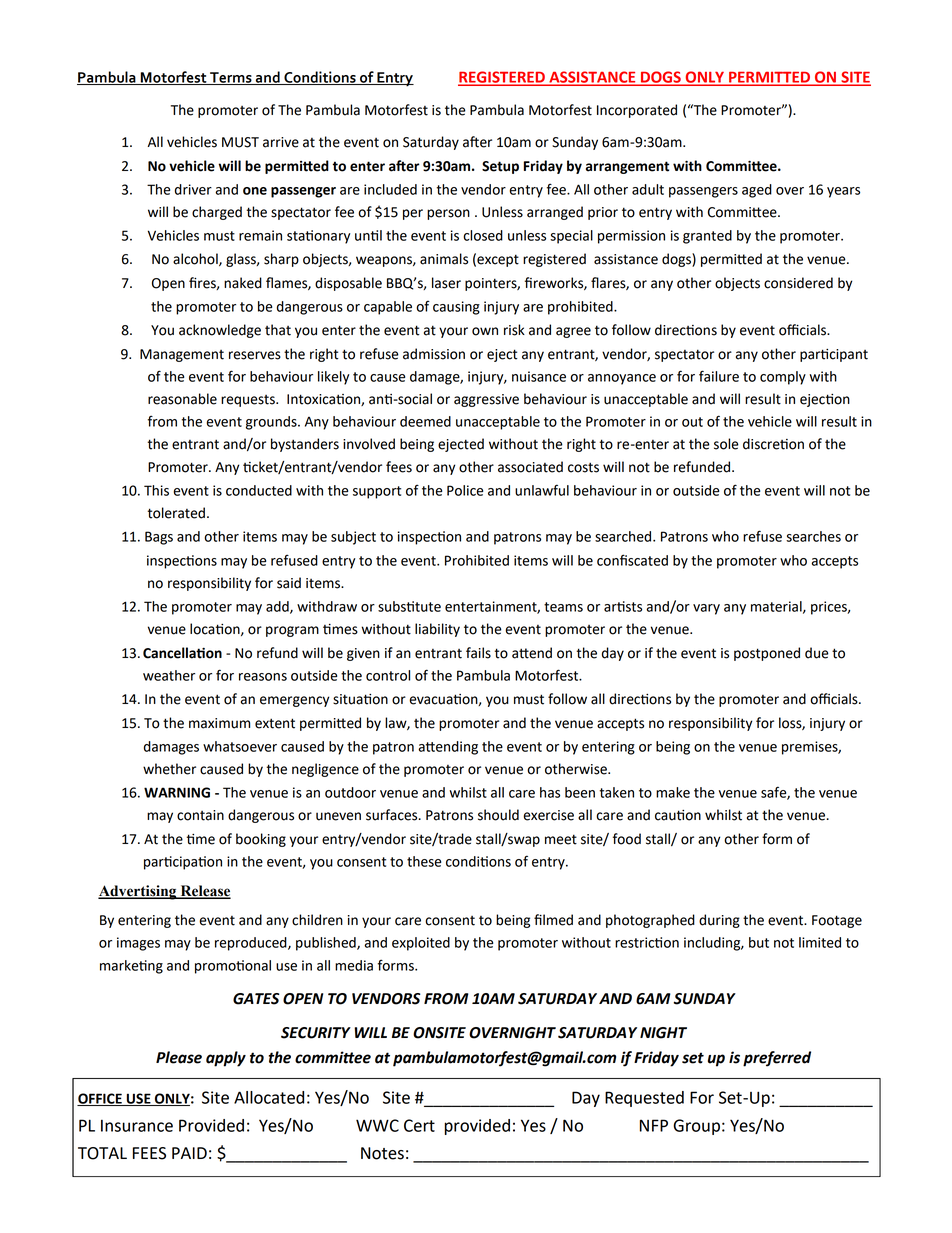 The image size is (952, 1233). Describe the element at coordinates (759, 942) in the image. I see `but` at that location.
